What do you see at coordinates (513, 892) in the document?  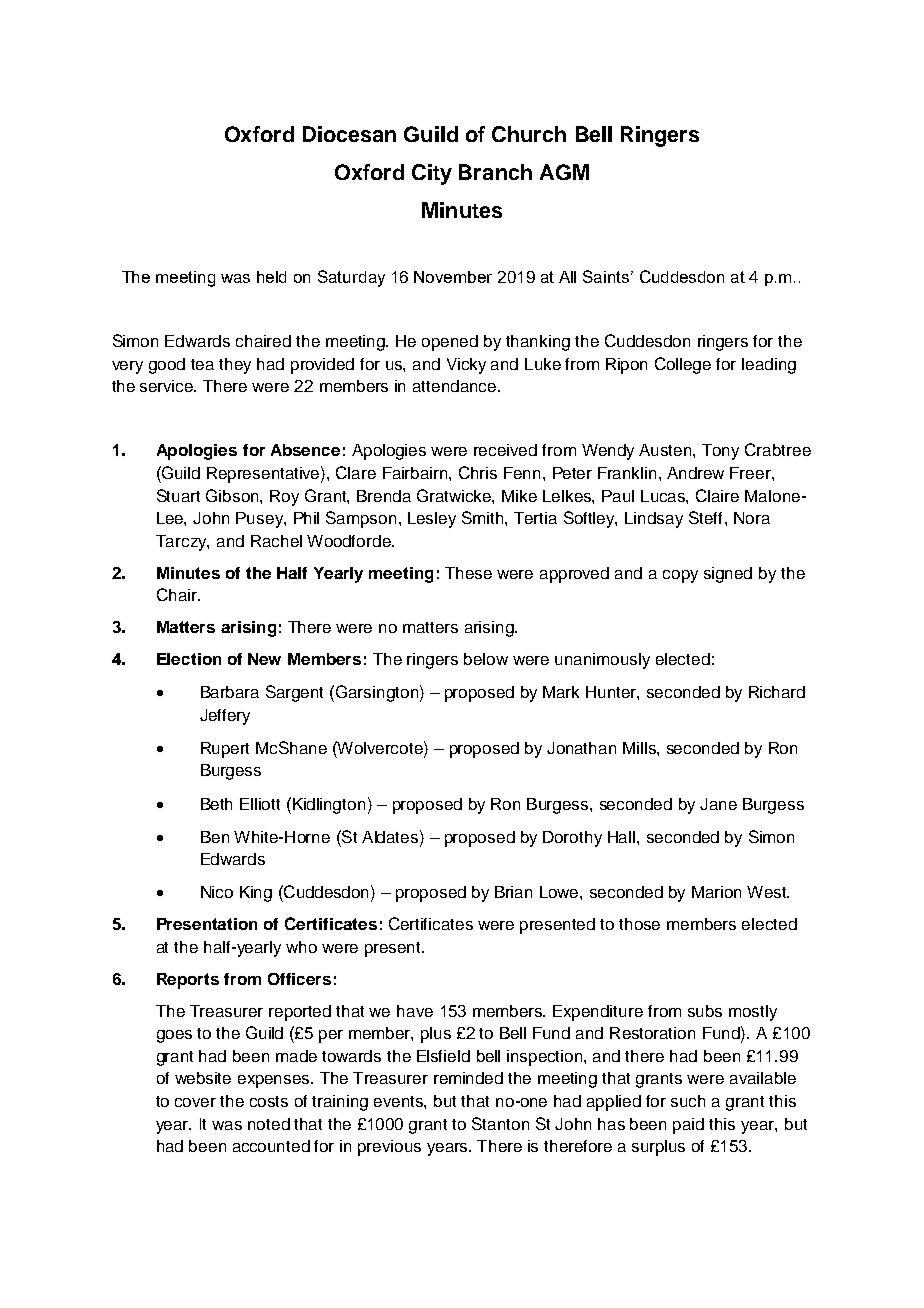 I see `Brian` at bounding box center [513, 892].
